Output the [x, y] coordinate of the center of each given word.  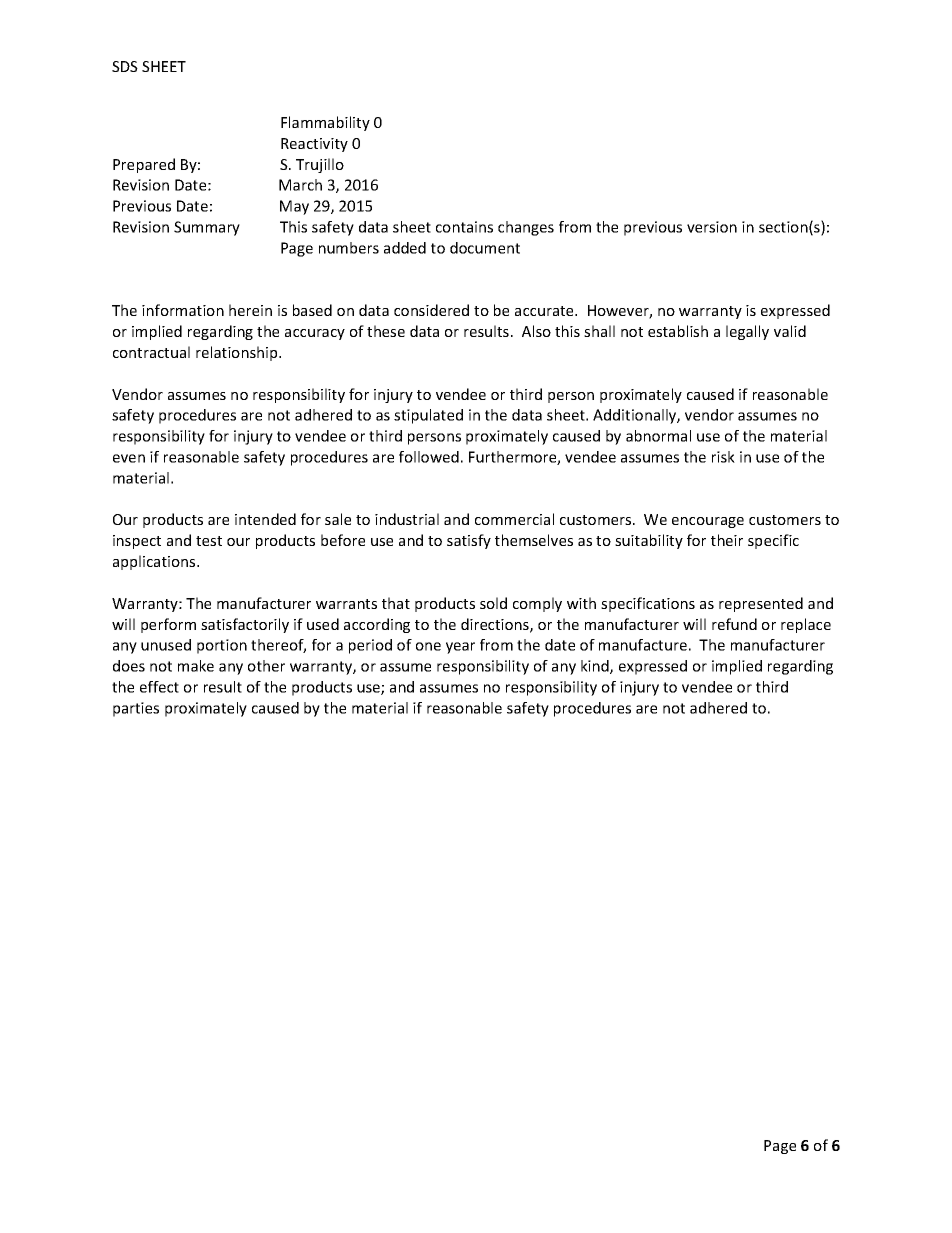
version [712, 227]
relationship [238, 353]
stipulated [428, 416]
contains [464, 227]
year [460, 648]
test [209, 541]
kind [596, 667]
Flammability [325, 123]
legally [747, 332]
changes [526, 228]
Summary [207, 228]
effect [159, 687]
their [727, 540]
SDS [125, 66]
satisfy [469, 541]
